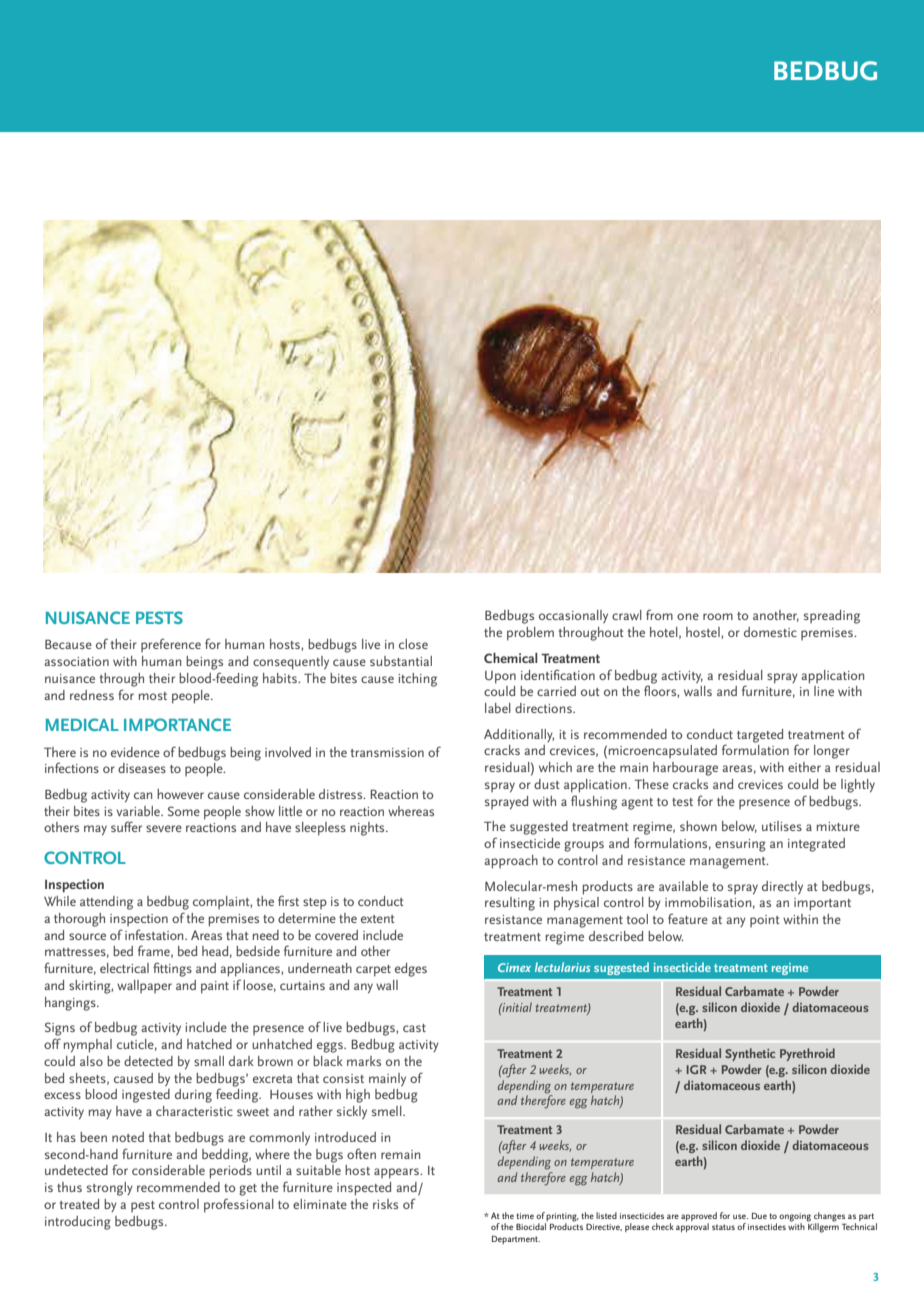  What do you see at coordinates (110, 1189) in the screenshot?
I see `strongly` at bounding box center [110, 1189].
